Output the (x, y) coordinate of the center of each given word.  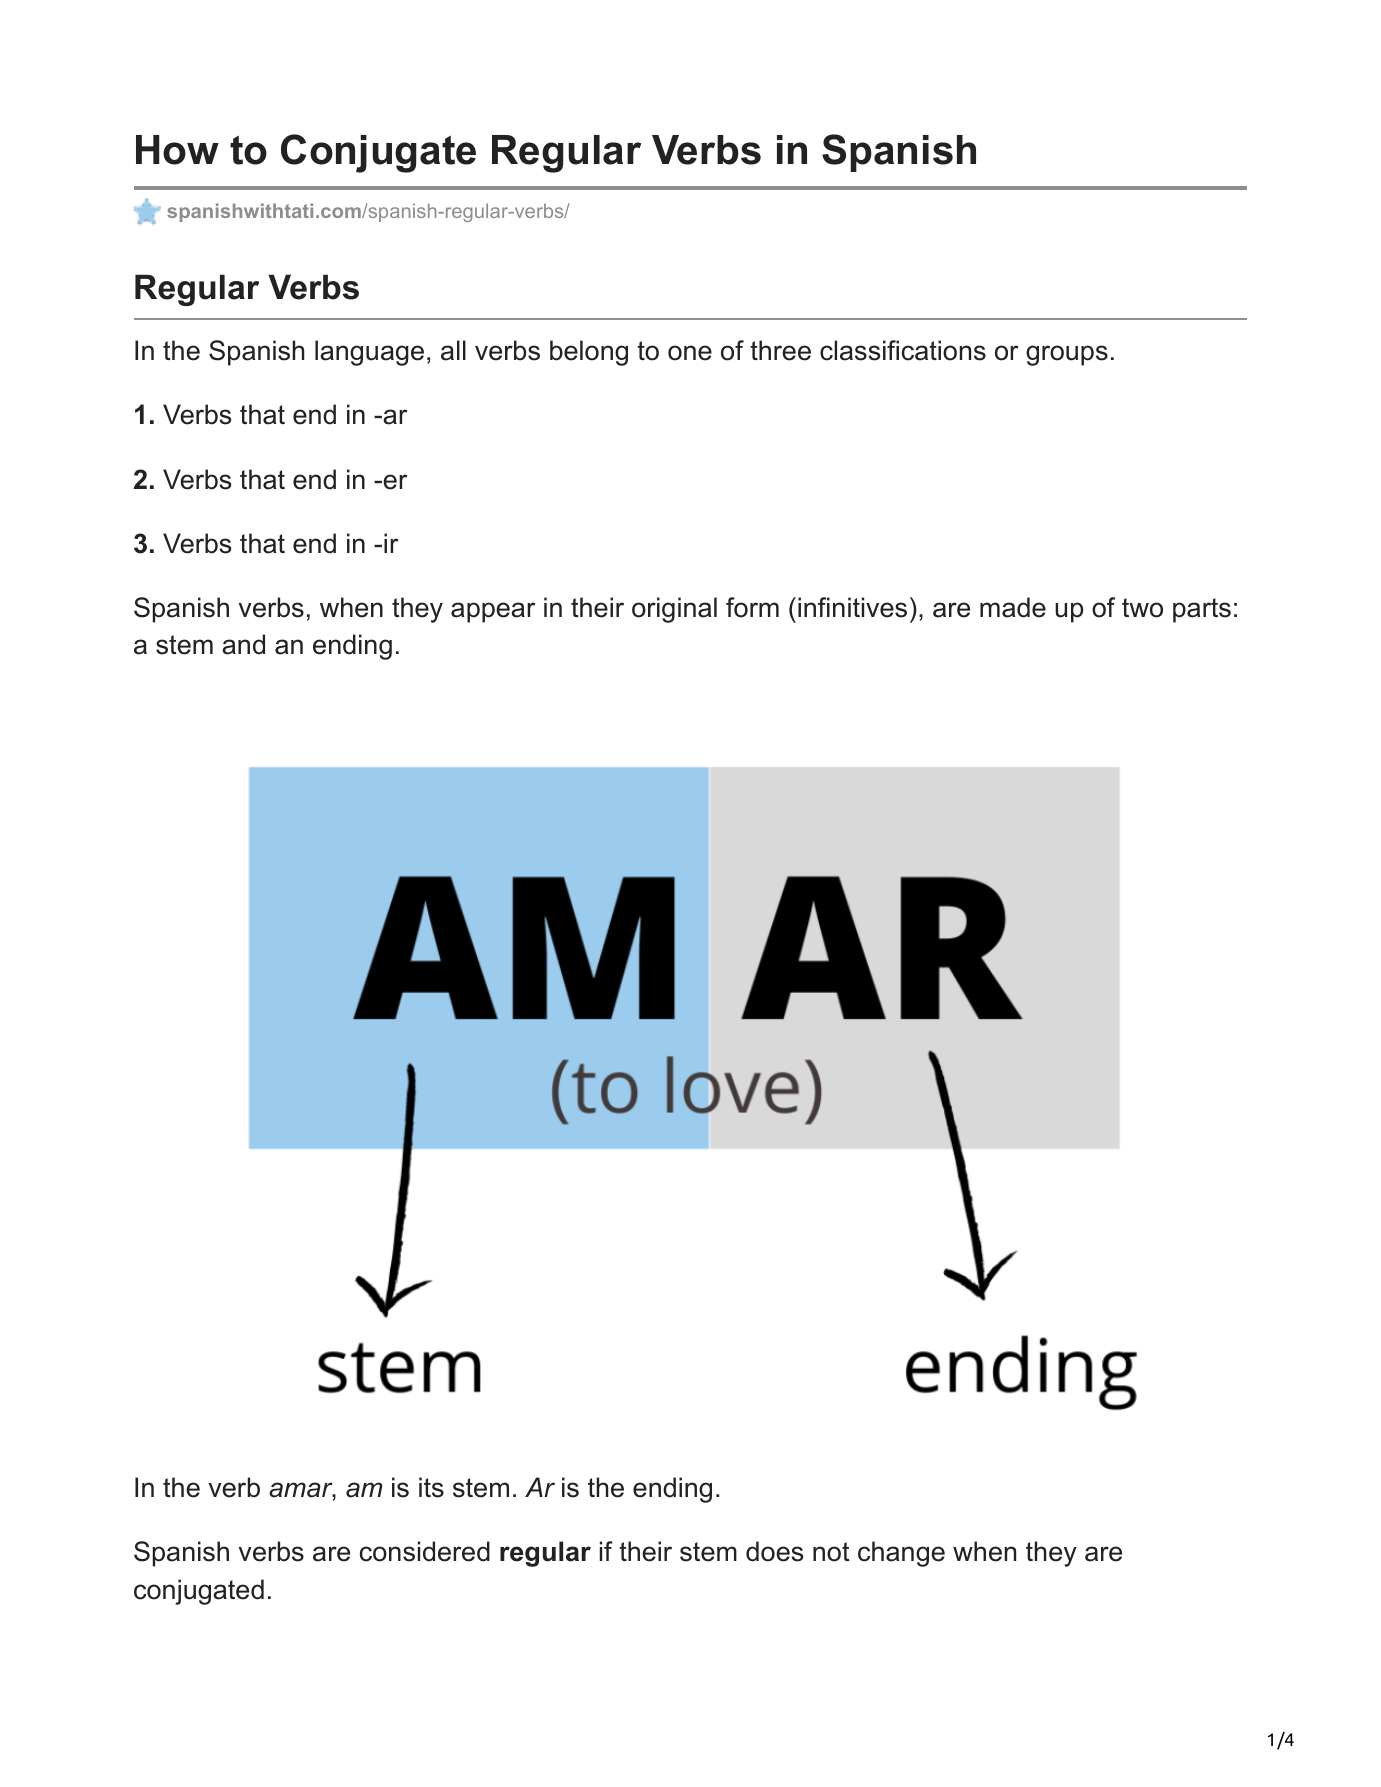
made (1013, 607)
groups (1067, 355)
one (690, 353)
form (752, 607)
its (431, 1487)
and (243, 644)
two (1142, 608)
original (674, 610)
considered (425, 1551)
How (177, 150)
